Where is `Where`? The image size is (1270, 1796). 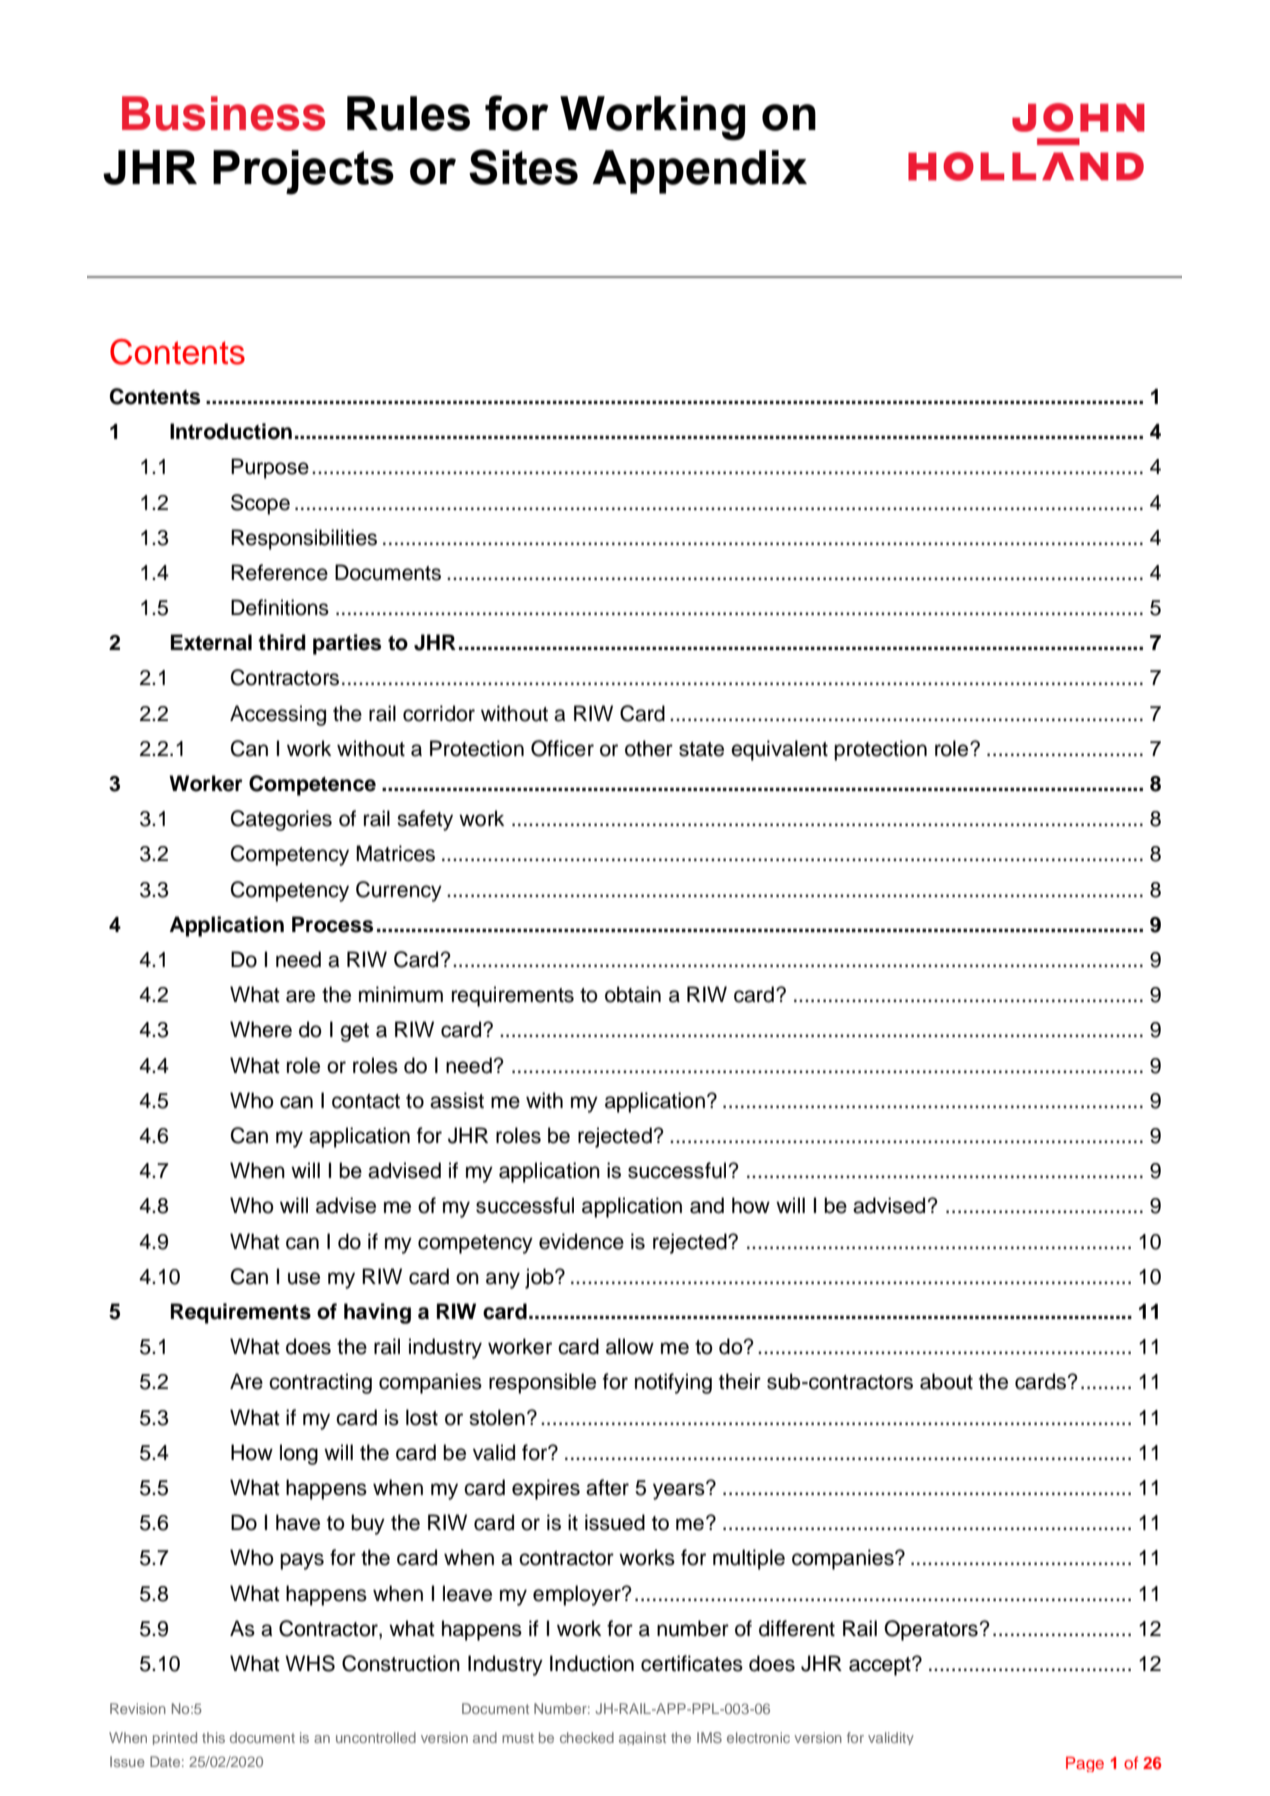 Where is located at coordinates (261, 1029).
